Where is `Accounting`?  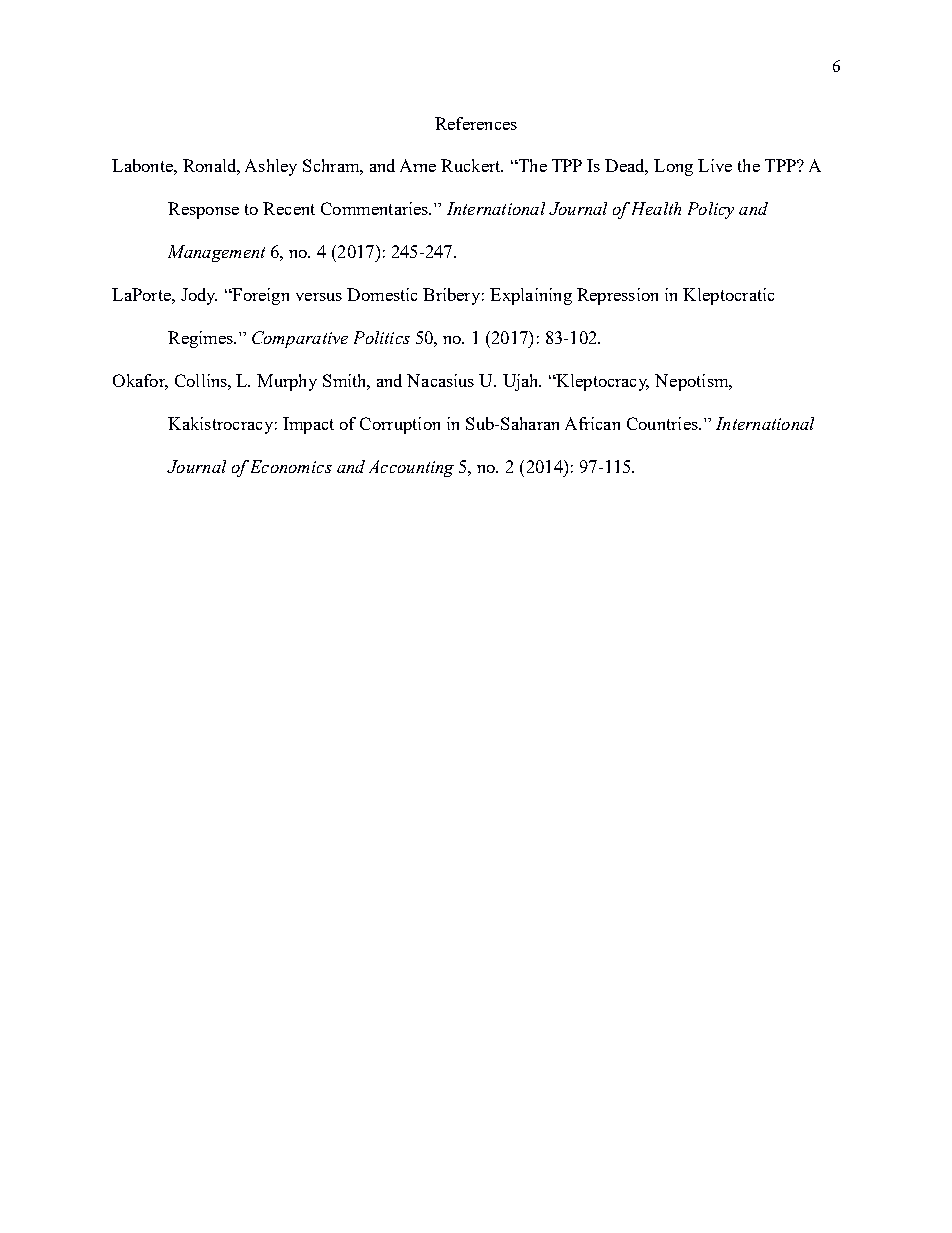 Accounting is located at coordinates (411, 468).
